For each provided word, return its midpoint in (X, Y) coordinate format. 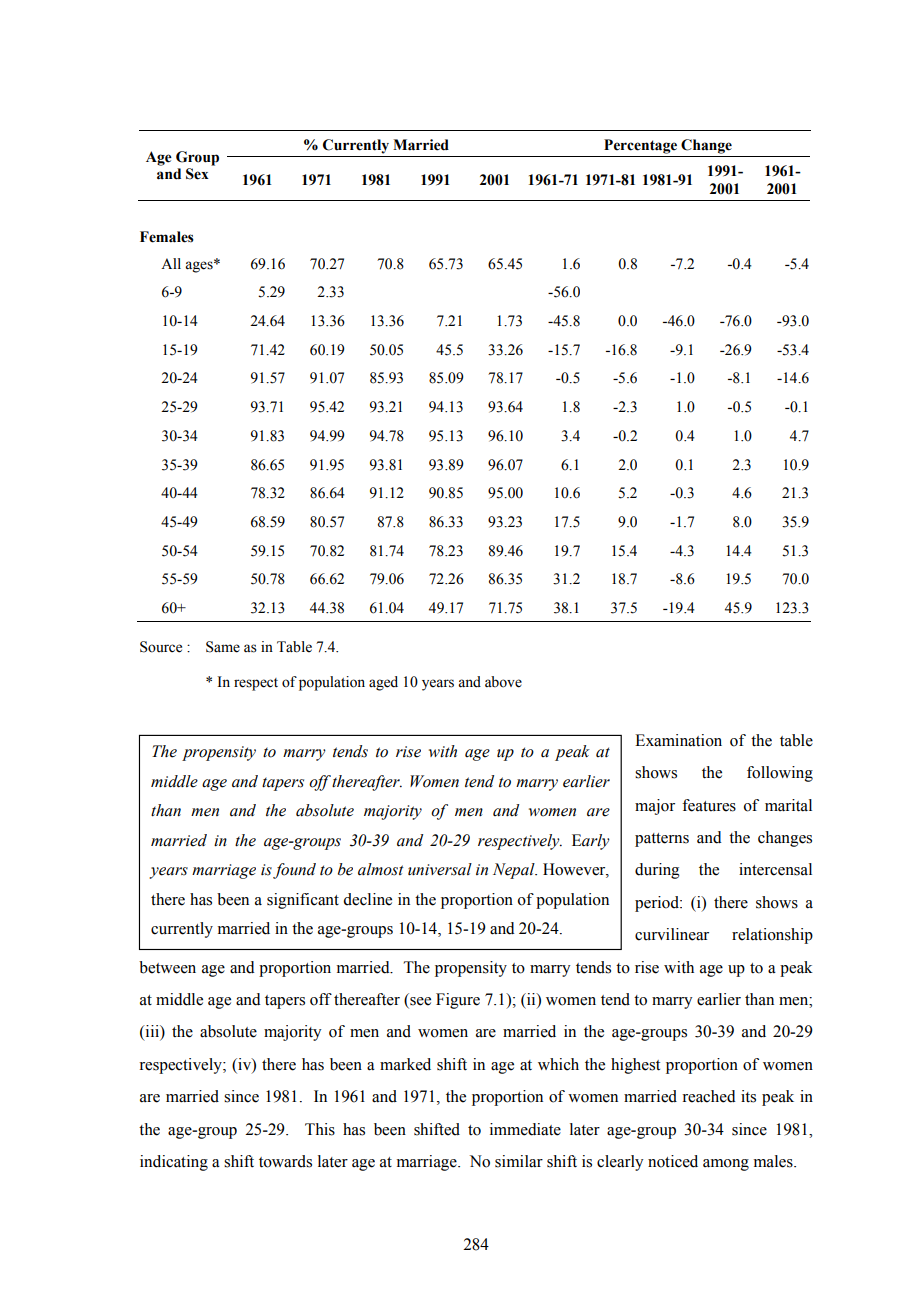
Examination (678, 740)
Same (223, 647)
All (171, 263)
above (503, 682)
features (709, 805)
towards (285, 1161)
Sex (197, 174)
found (294, 871)
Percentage (640, 146)
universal (440, 869)
